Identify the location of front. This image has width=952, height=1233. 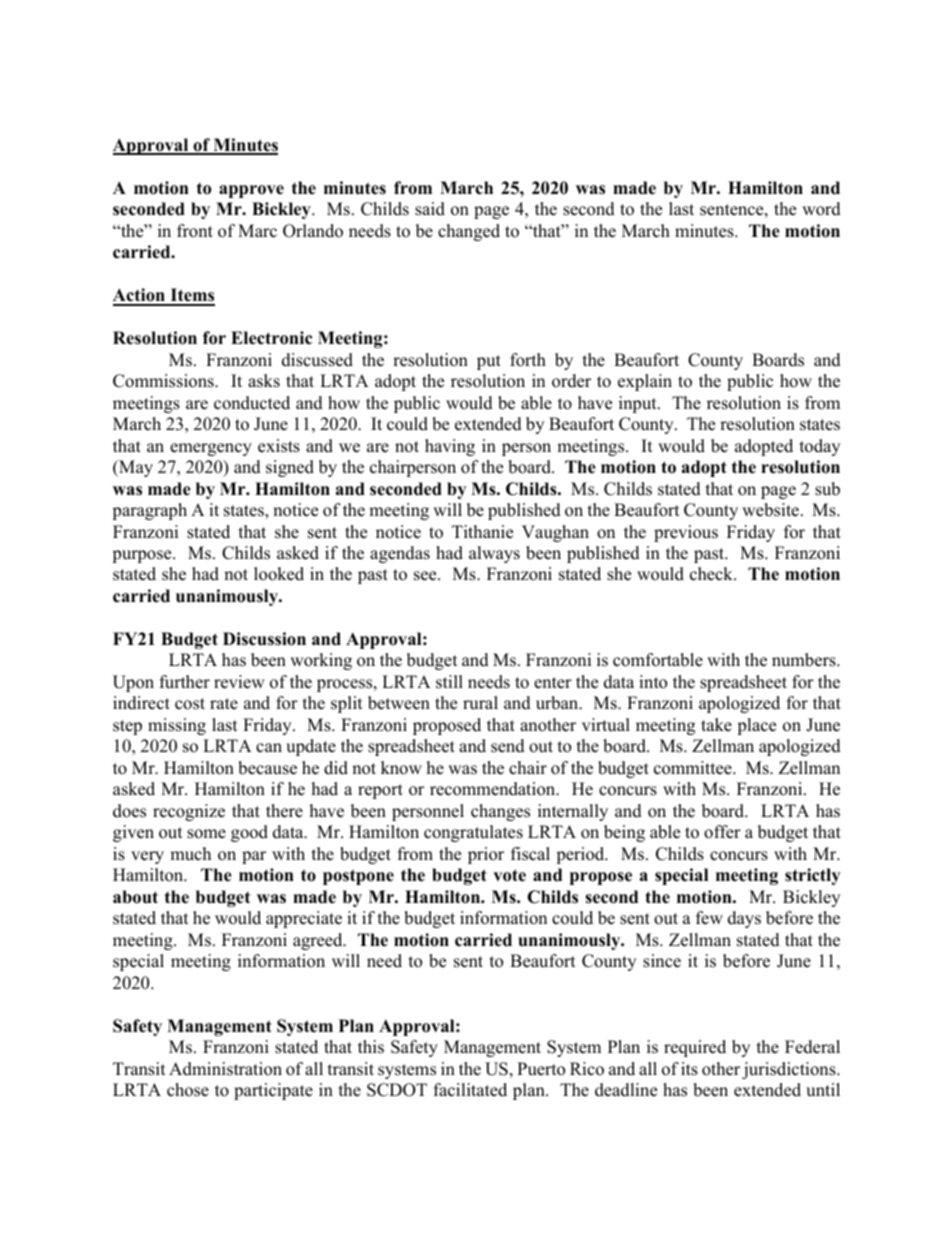
(195, 231).
